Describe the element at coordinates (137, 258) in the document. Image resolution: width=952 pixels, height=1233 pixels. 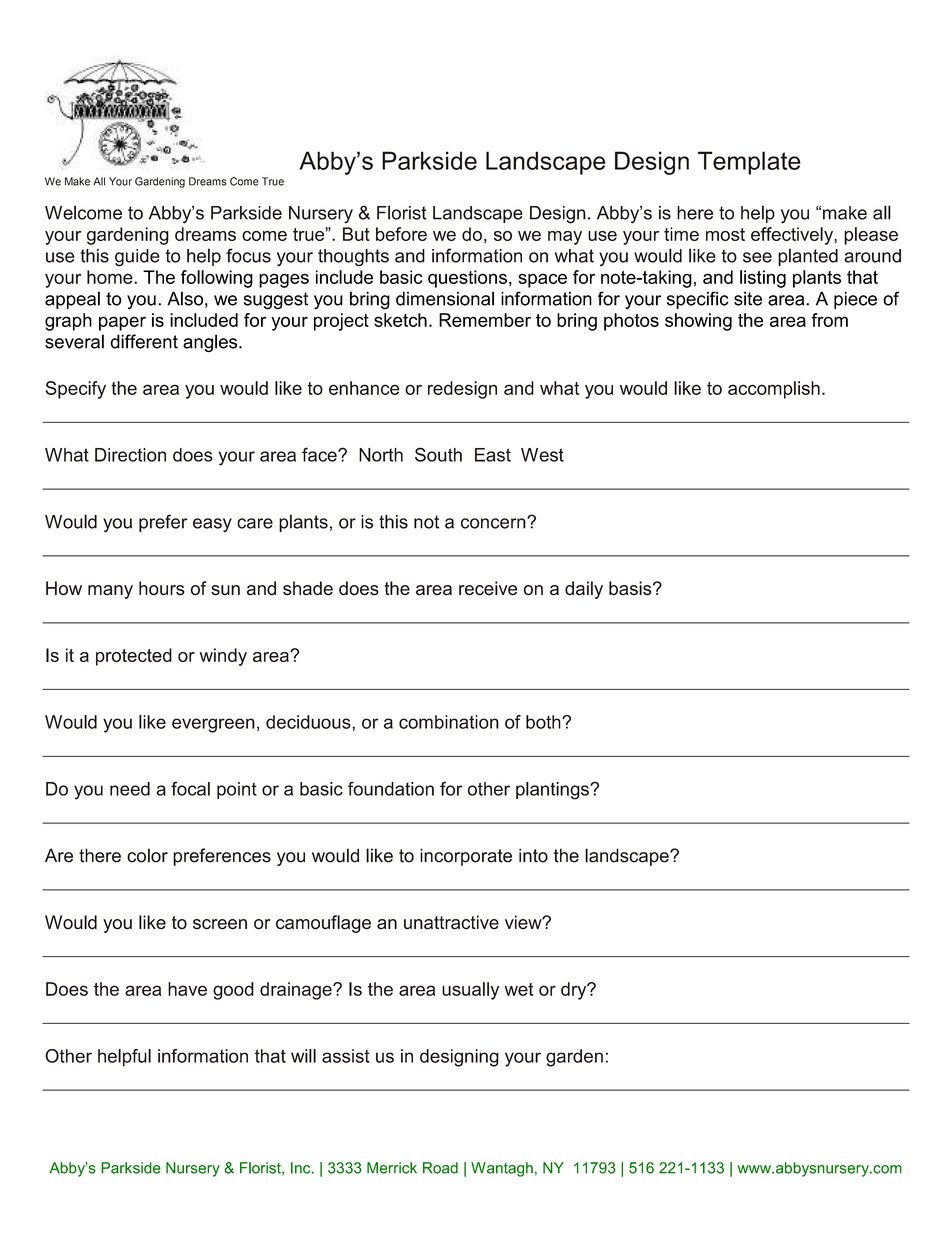
I see `guide` at that location.
